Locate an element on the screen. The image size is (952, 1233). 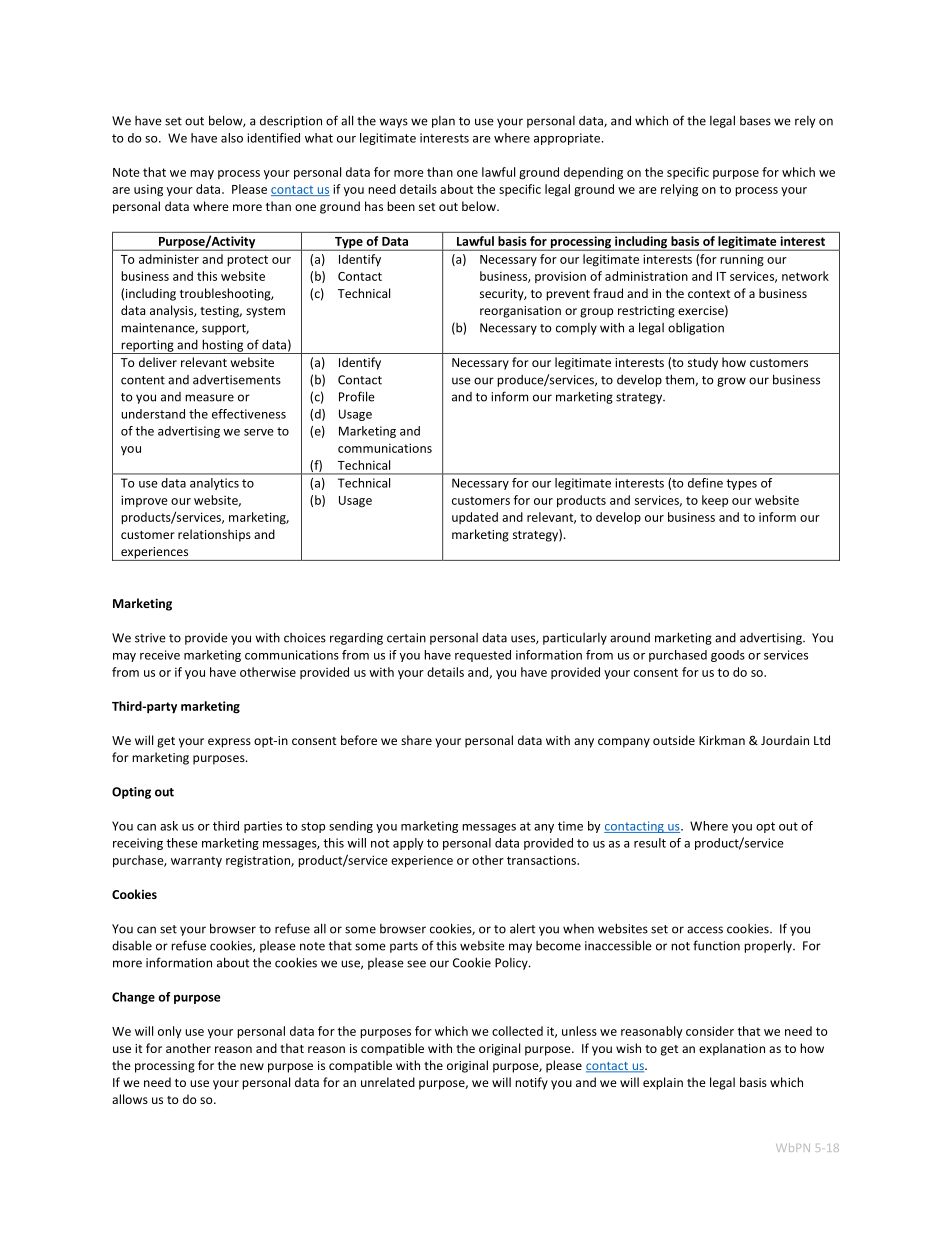
new is located at coordinates (252, 1066).
